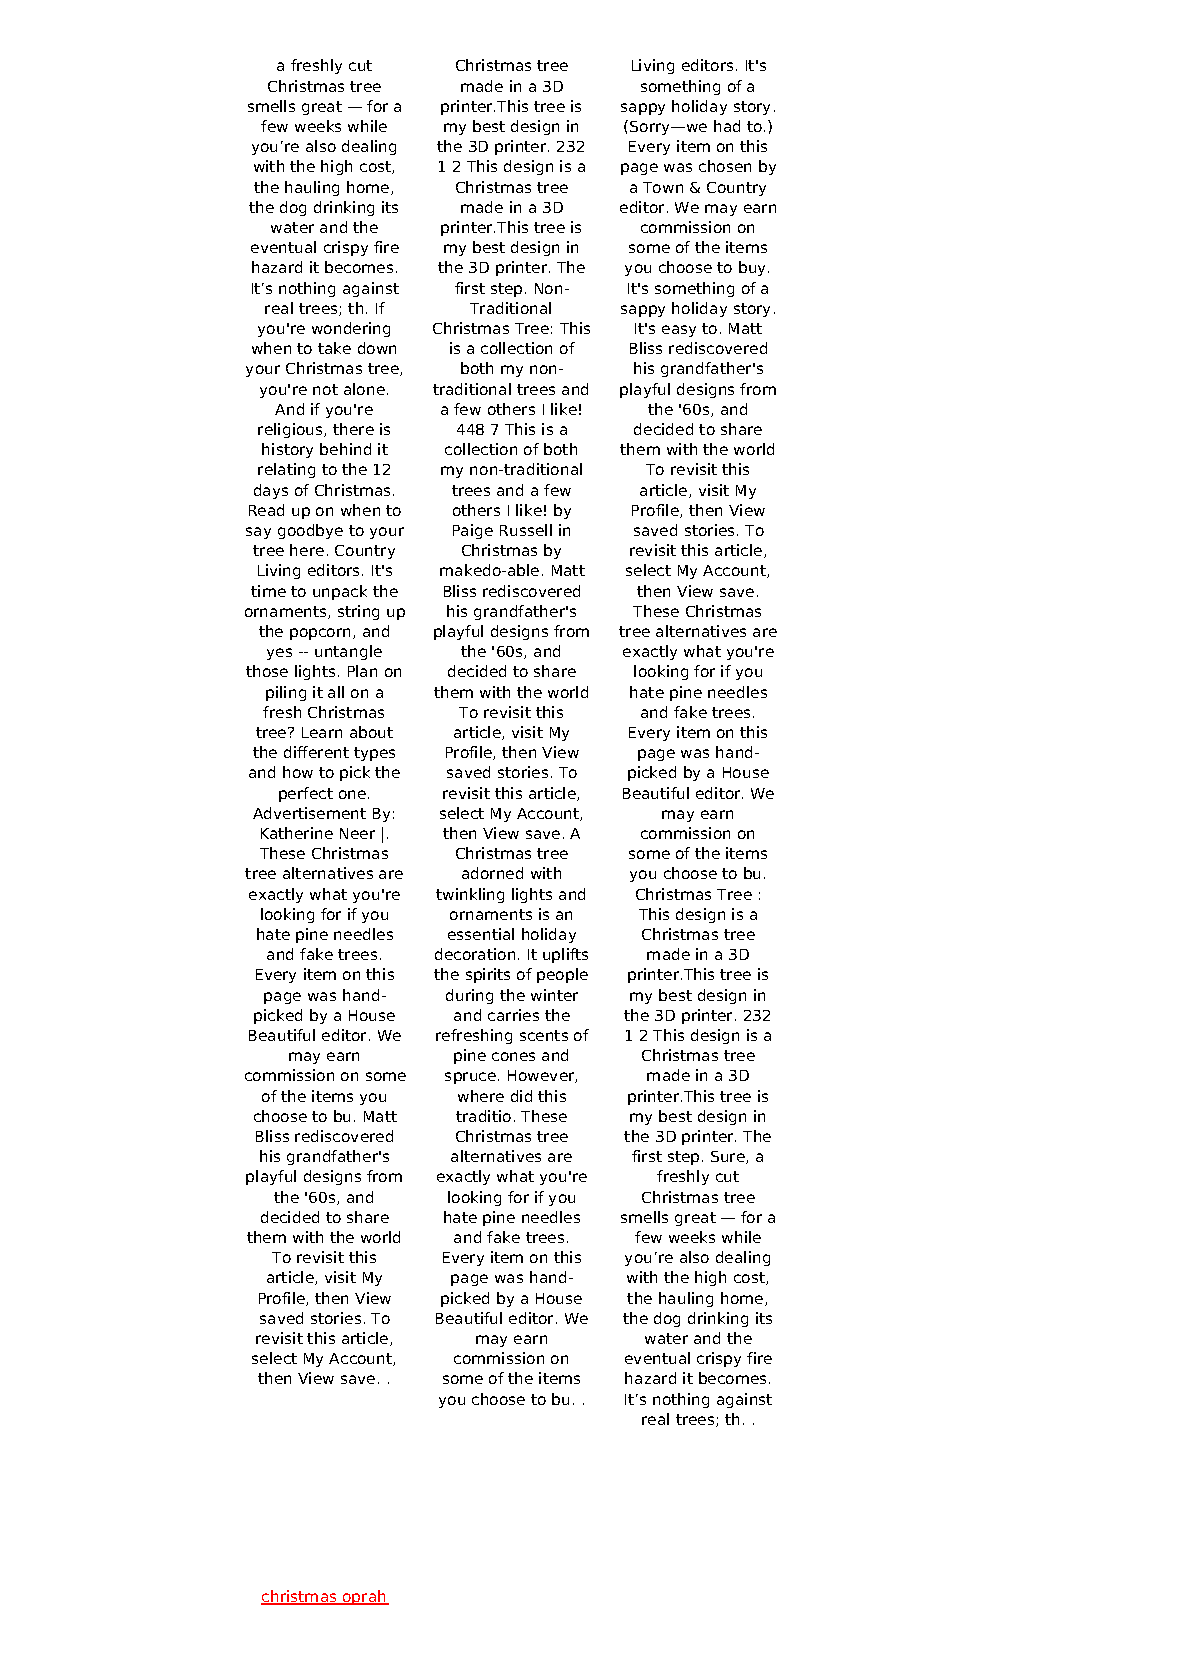  What do you see at coordinates (521, 1096) in the page?
I see `did` at bounding box center [521, 1096].
